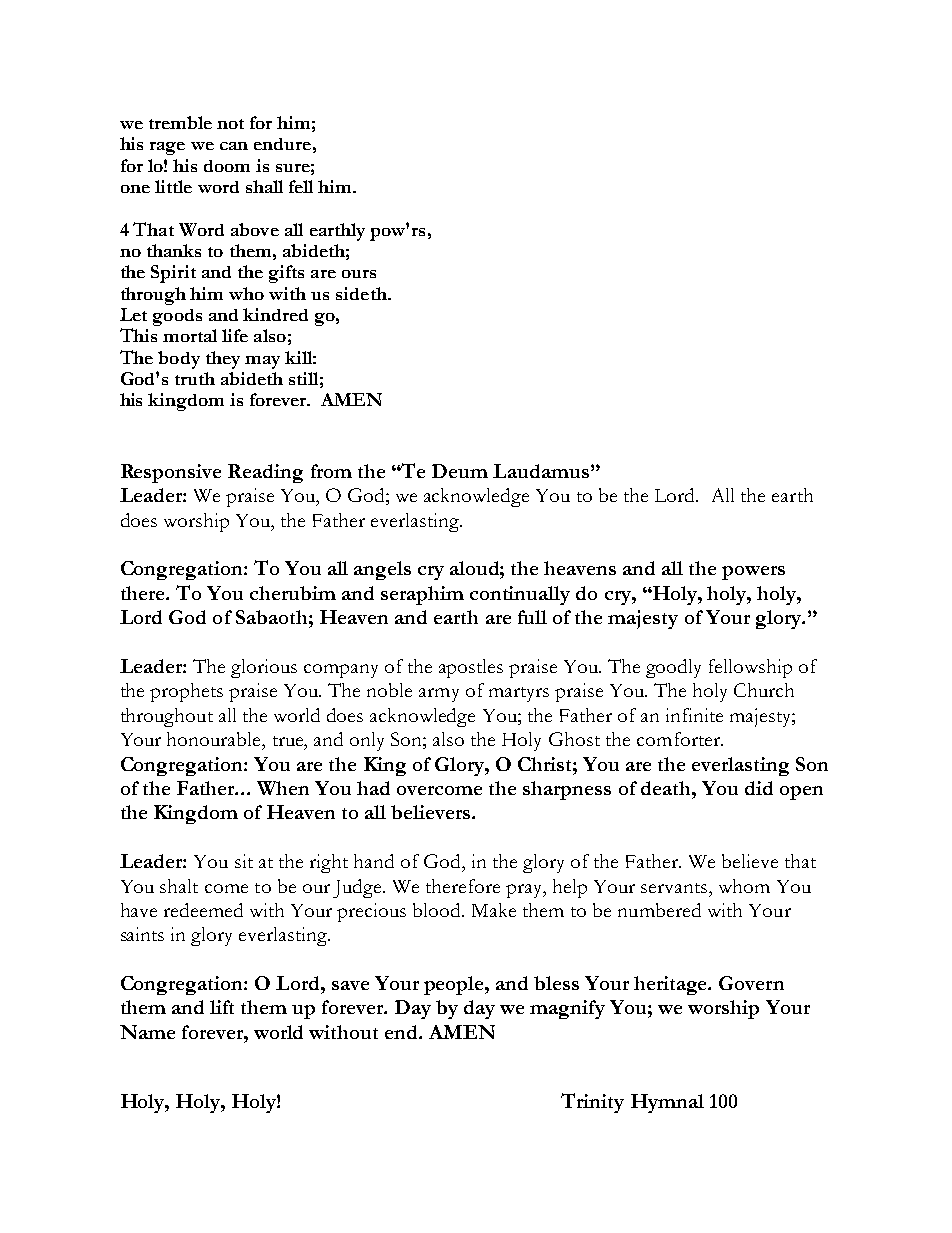 Image resolution: width=952 pixels, height=1233 pixels. Describe the element at coordinates (147, 1032) in the screenshot. I see `Name` at that location.
